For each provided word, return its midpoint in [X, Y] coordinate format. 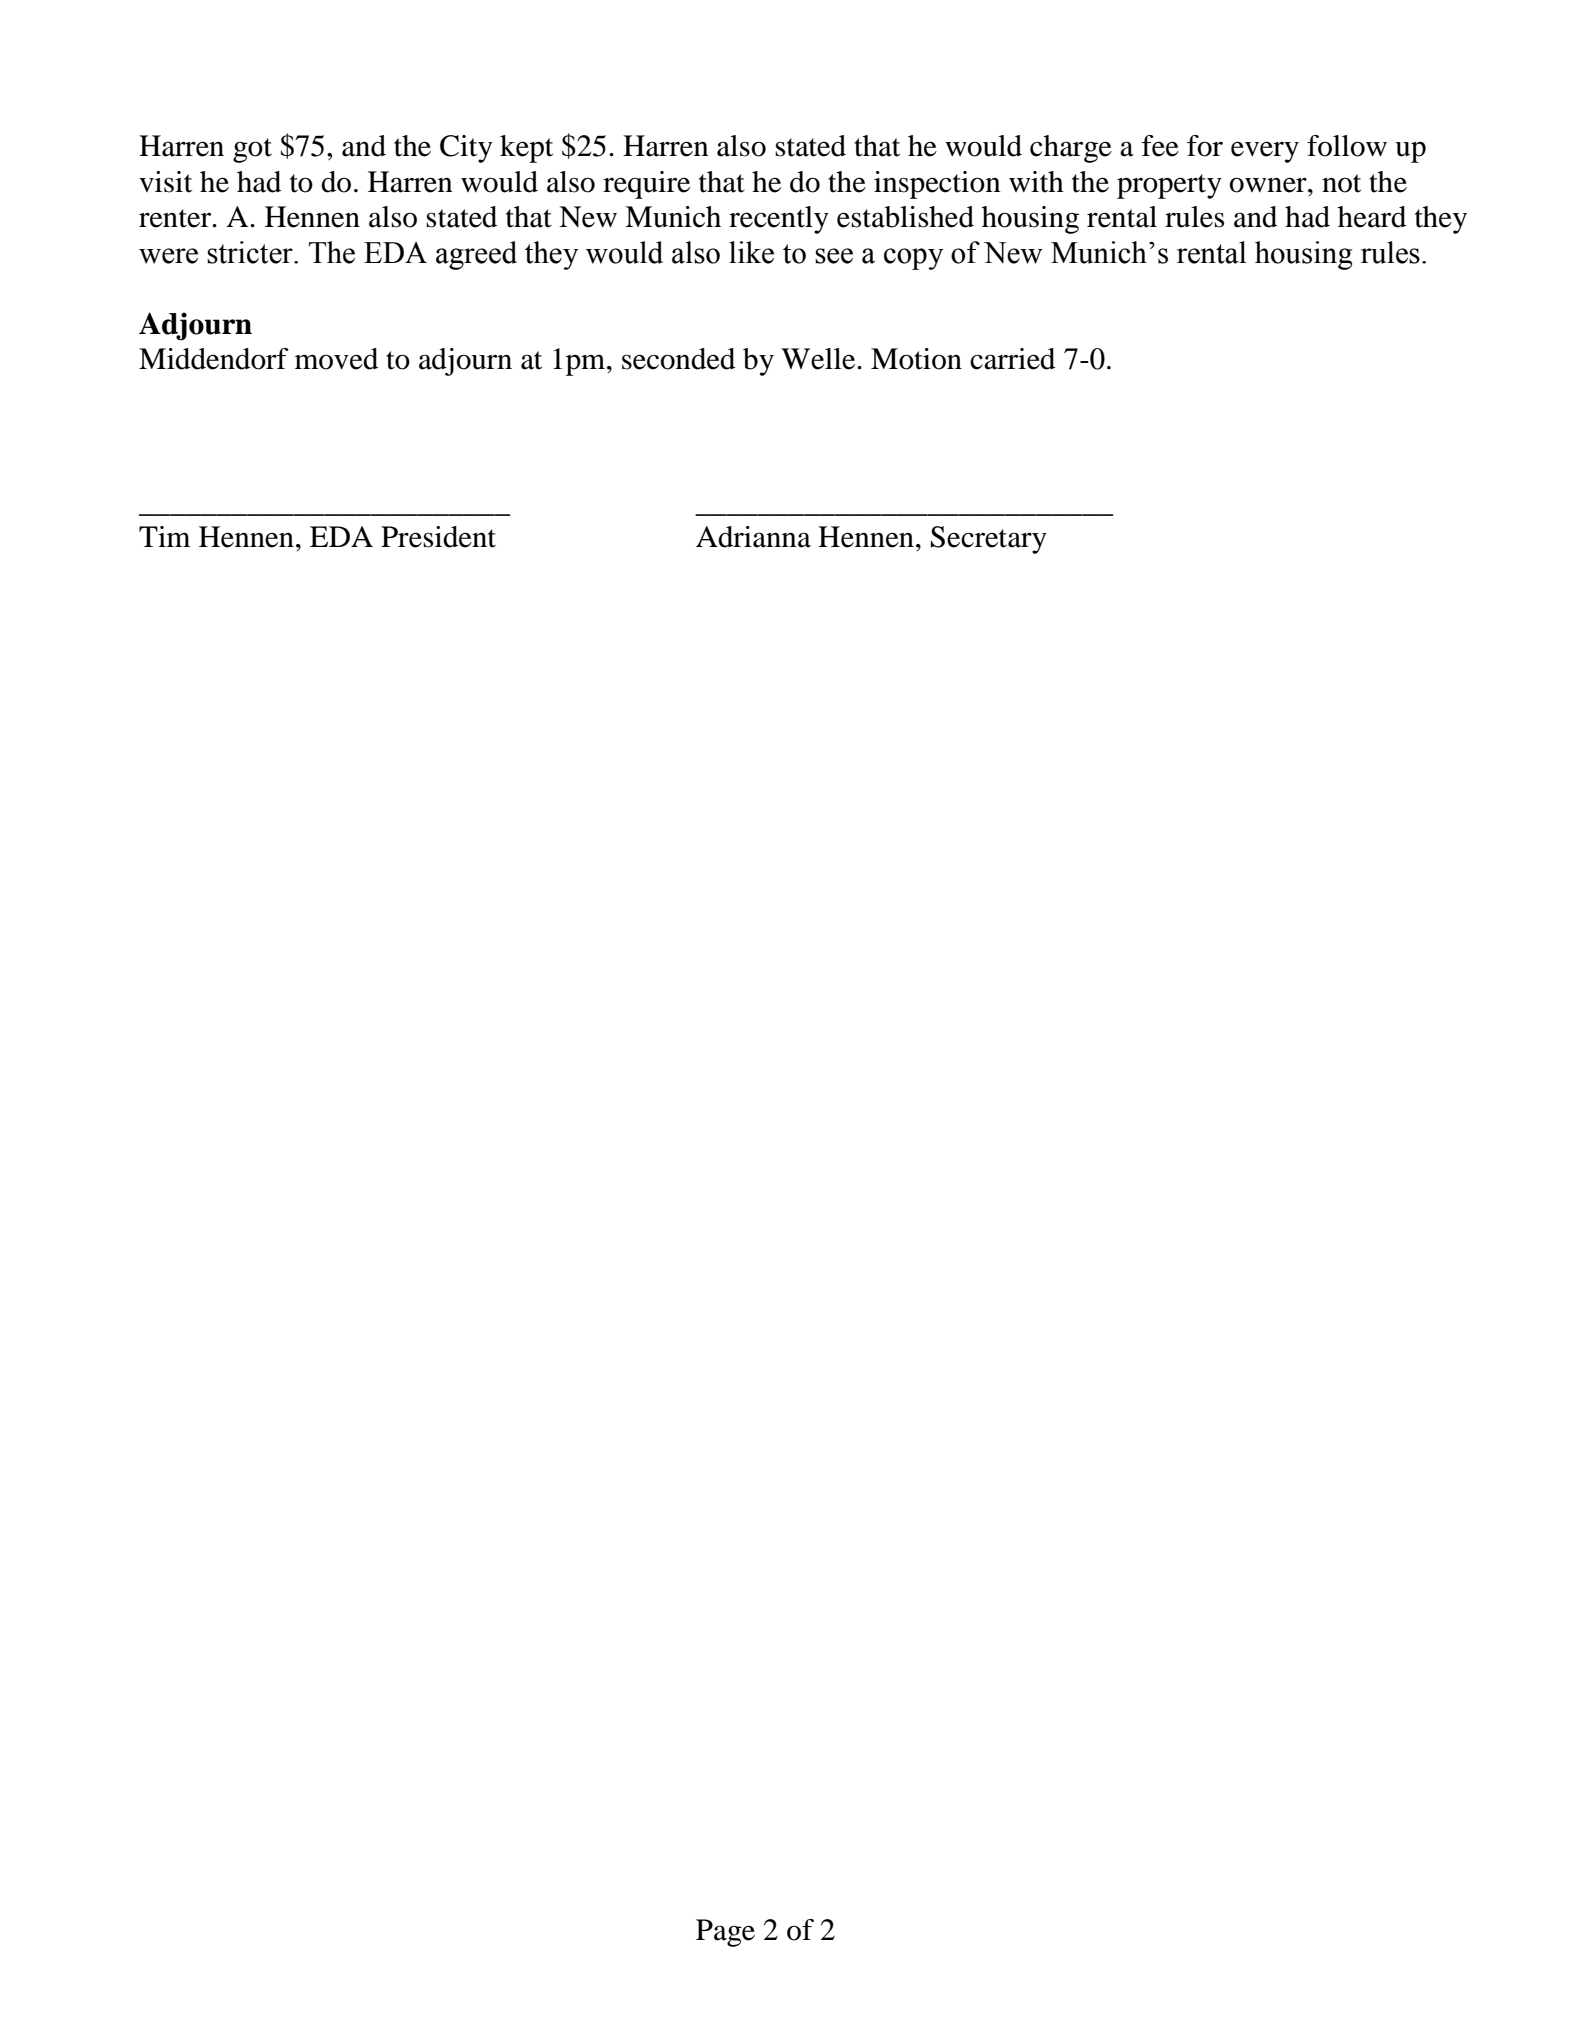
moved [336, 359]
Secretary [989, 540]
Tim [164, 536]
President [438, 537]
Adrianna [753, 537]
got [252, 150]
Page [725, 1933]
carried [1012, 359]
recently [779, 220]
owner [1269, 185]
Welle [819, 359]
